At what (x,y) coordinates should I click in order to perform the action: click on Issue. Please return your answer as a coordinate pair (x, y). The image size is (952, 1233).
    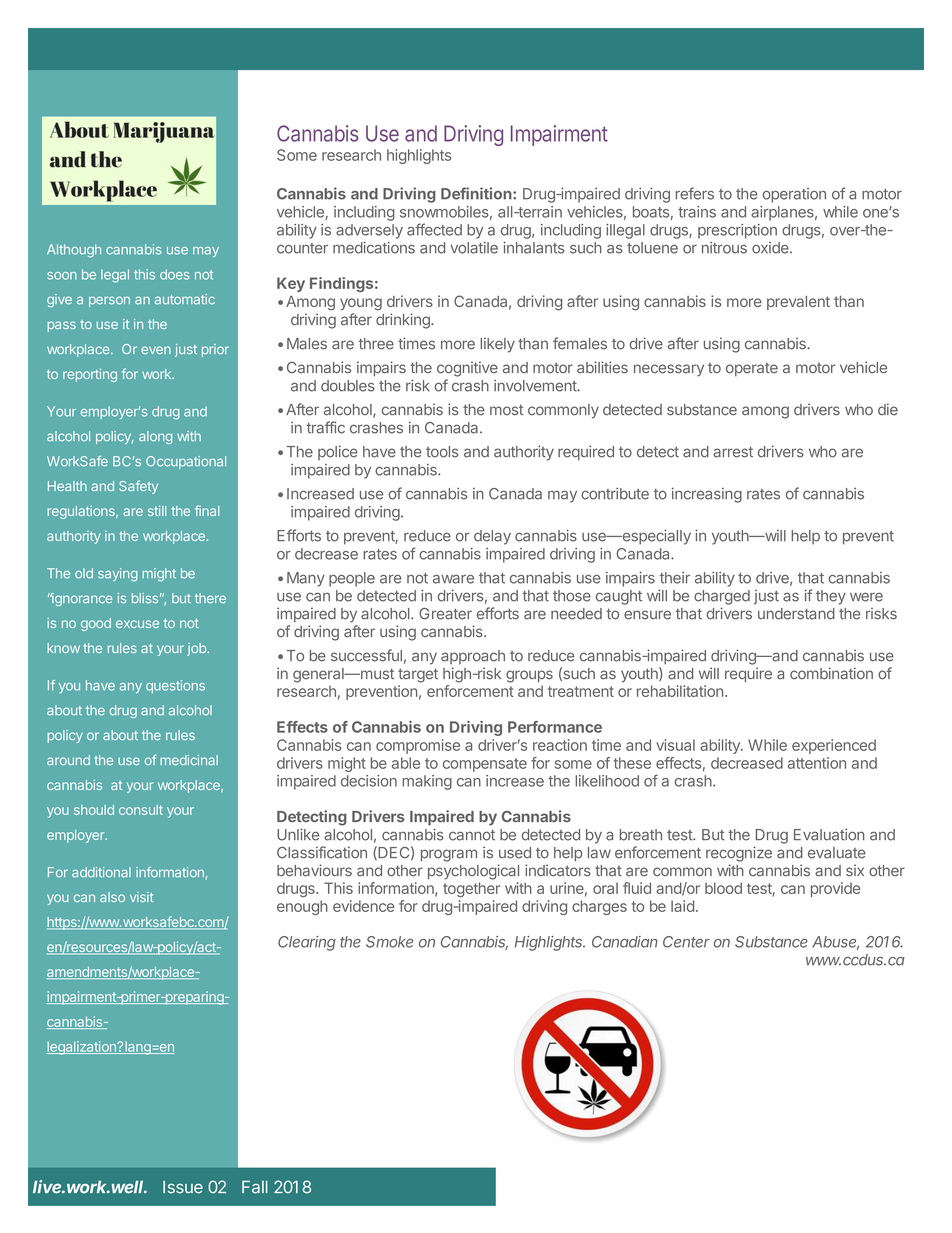
    Looking at the image, I should click on (183, 1187).
